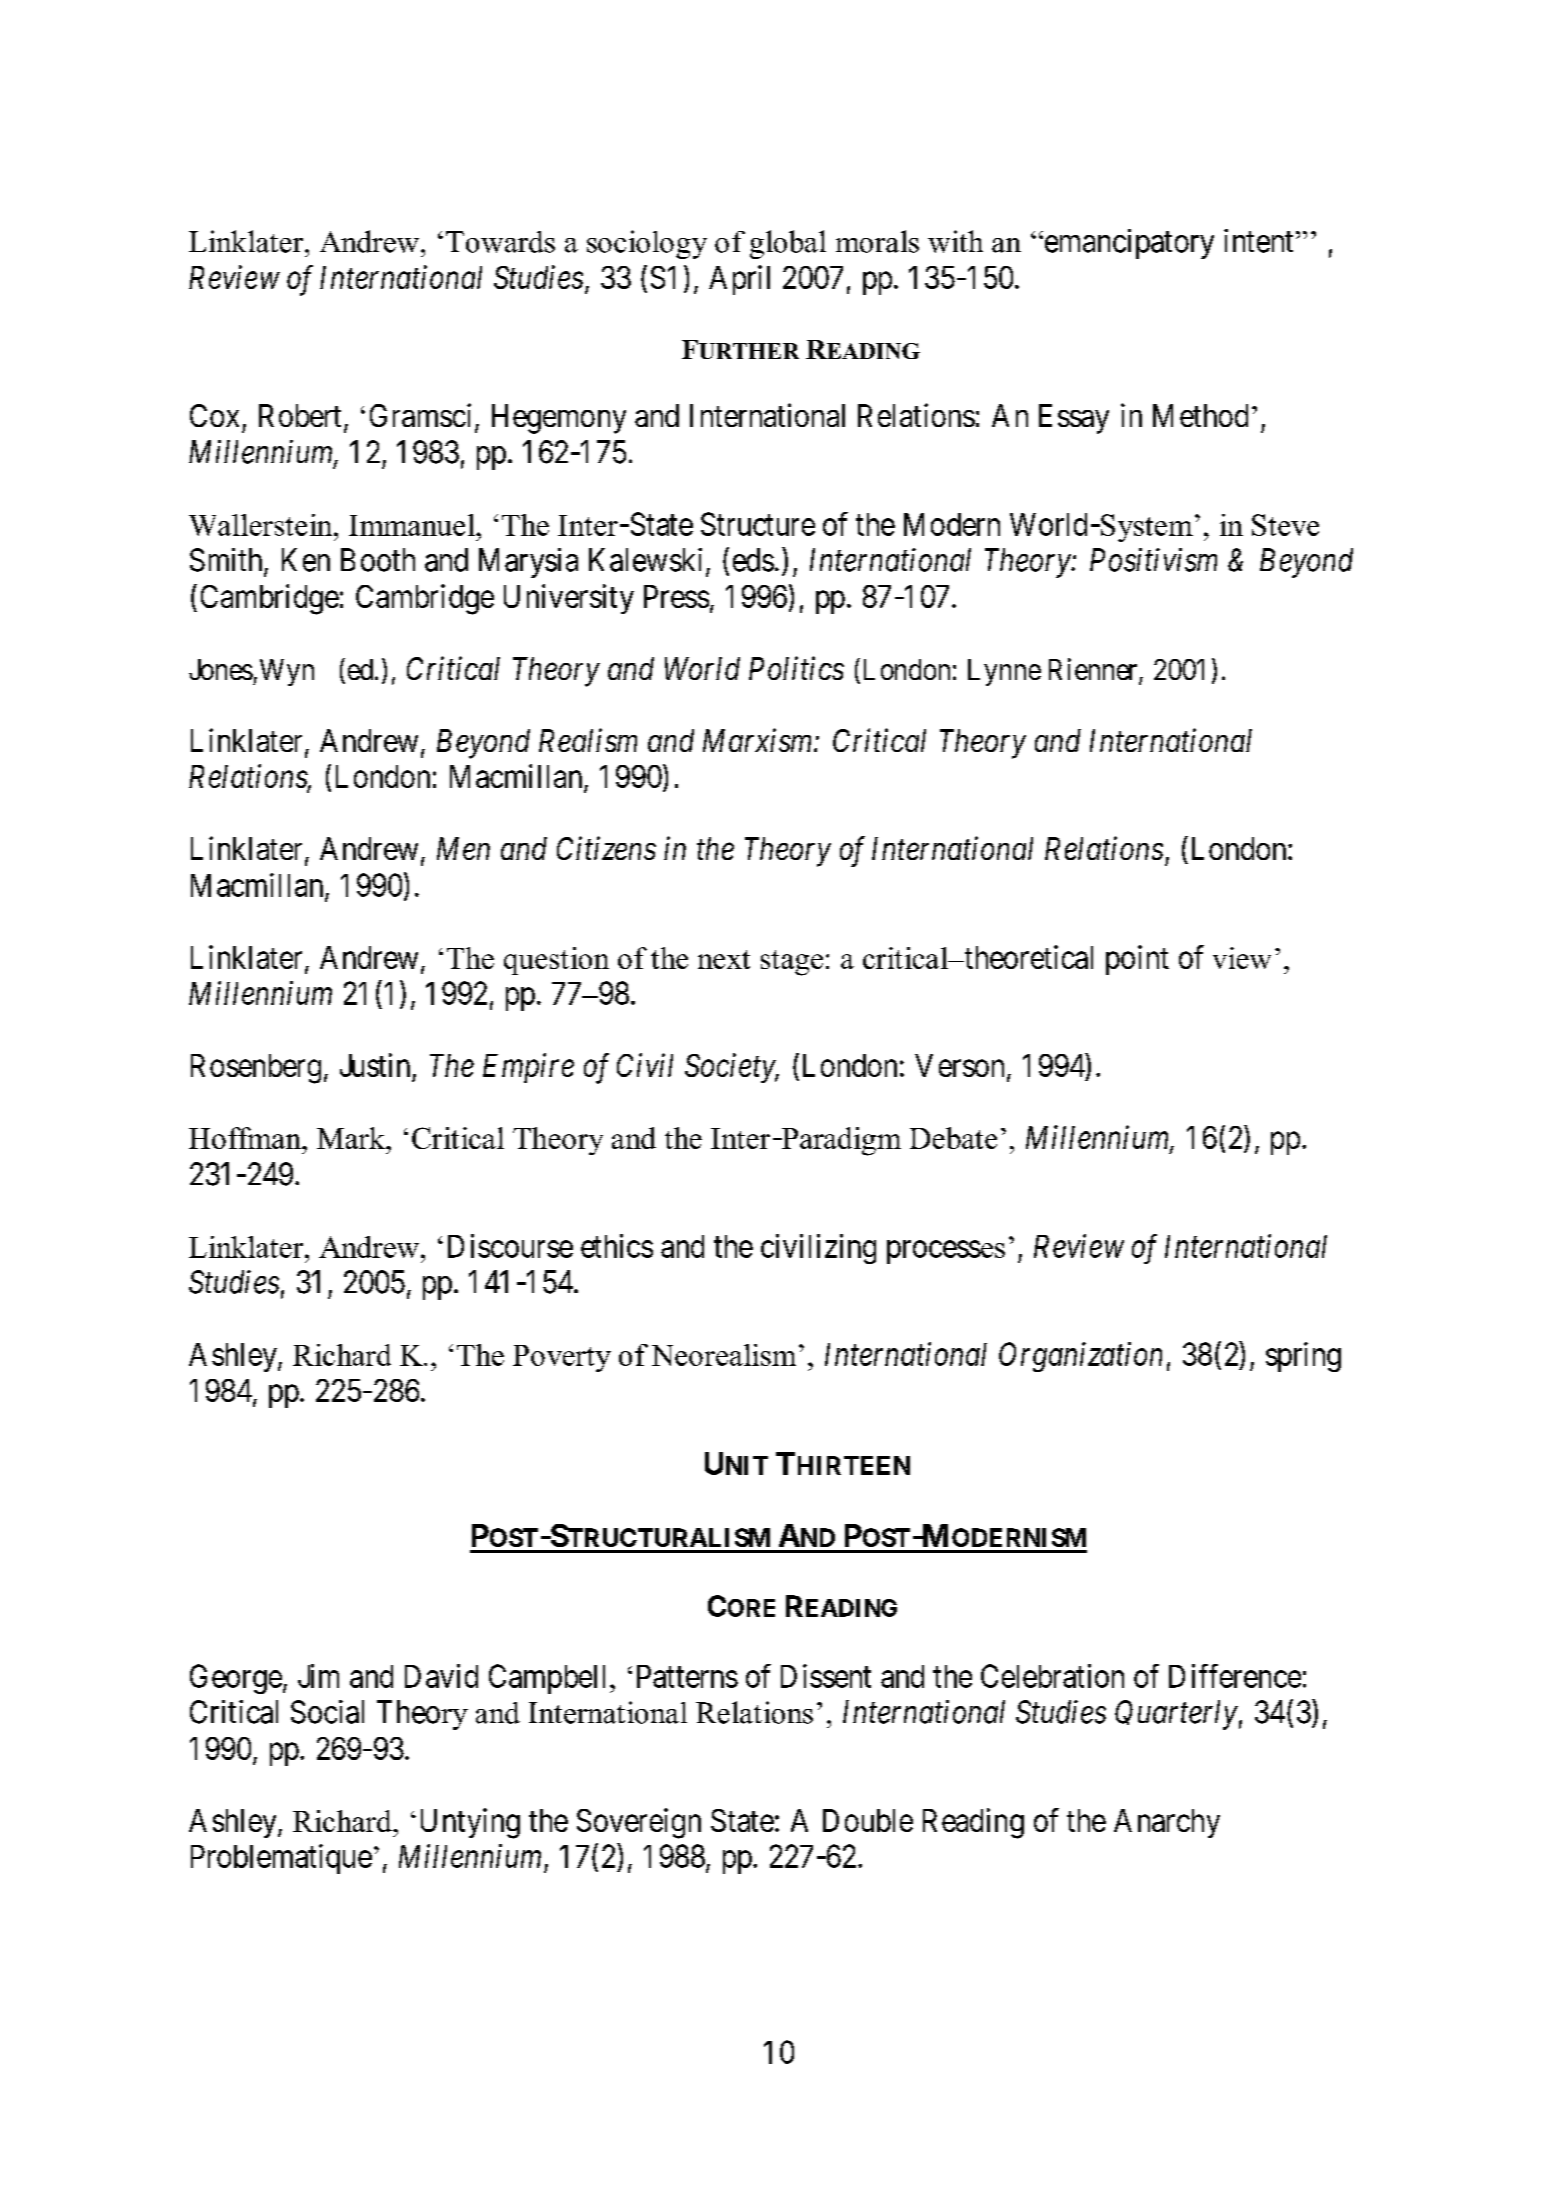 The image size is (1557, 2201). I want to click on Organization, so click(1080, 1357).
